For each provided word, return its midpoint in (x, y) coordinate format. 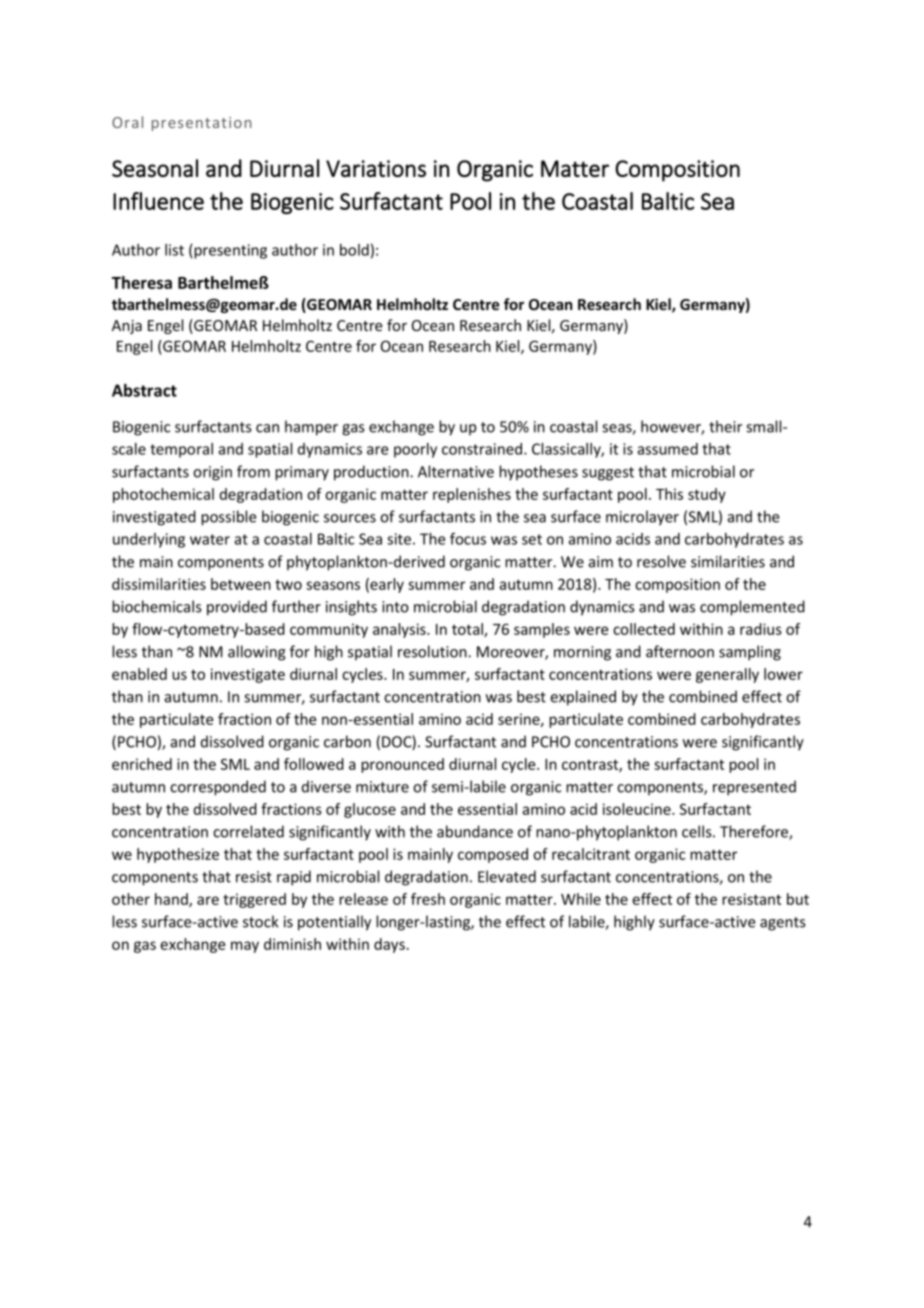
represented (754, 788)
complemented (752, 608)
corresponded (218, 788)
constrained (483, 449)
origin (212, 473)
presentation (201, 124)
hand (172, 900)
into (395, 607)
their (725, 426)
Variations (376, 168)
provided (237, 608)
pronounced (402, 765)
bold (354, 250)
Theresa (142, 282)
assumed (667, 449)
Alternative (456, 471)
